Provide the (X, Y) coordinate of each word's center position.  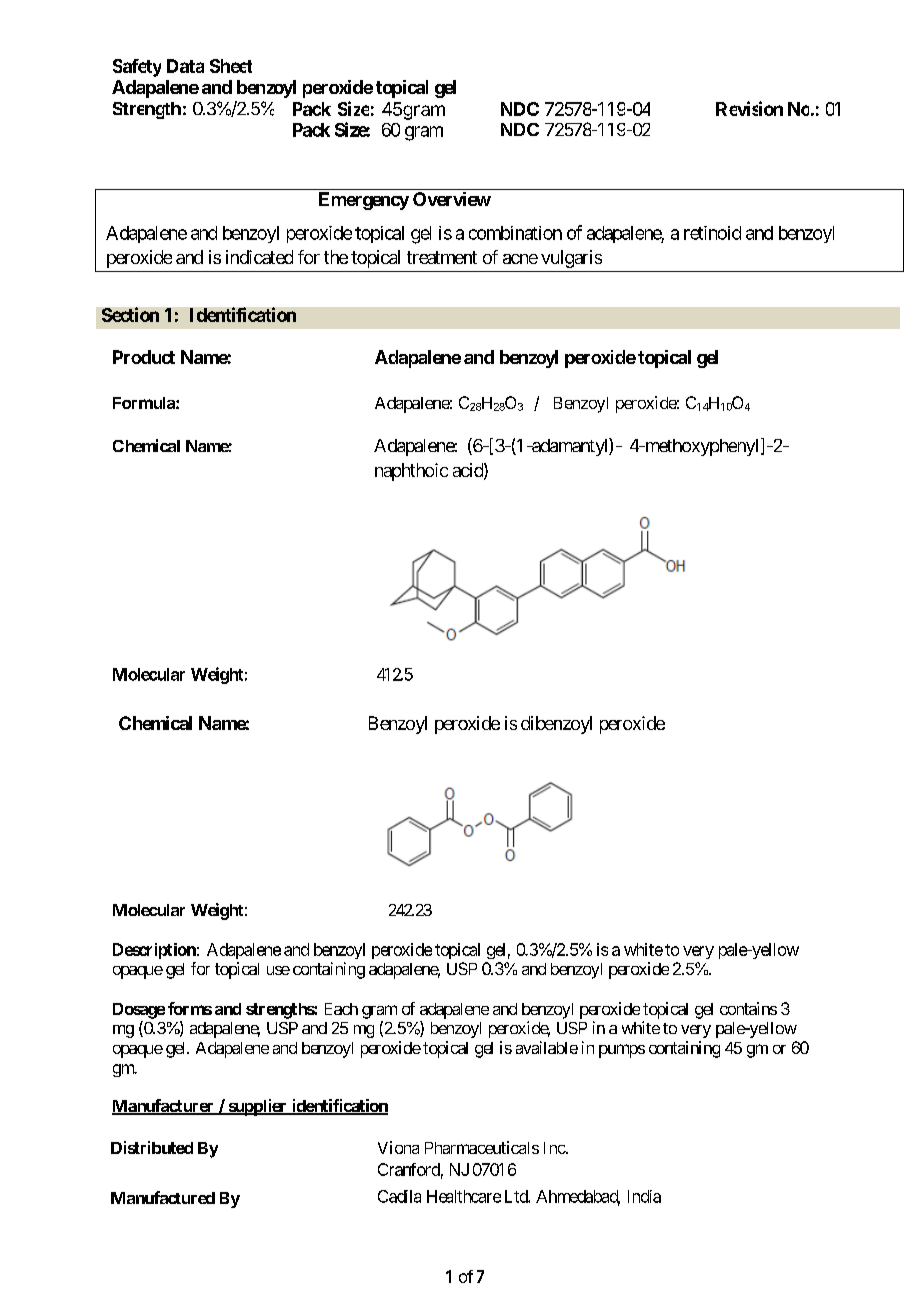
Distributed (152, 1147)
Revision (749, 108)
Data (185, 66)
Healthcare (464, 1196)
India (644, 1196)
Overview (452, 199)
